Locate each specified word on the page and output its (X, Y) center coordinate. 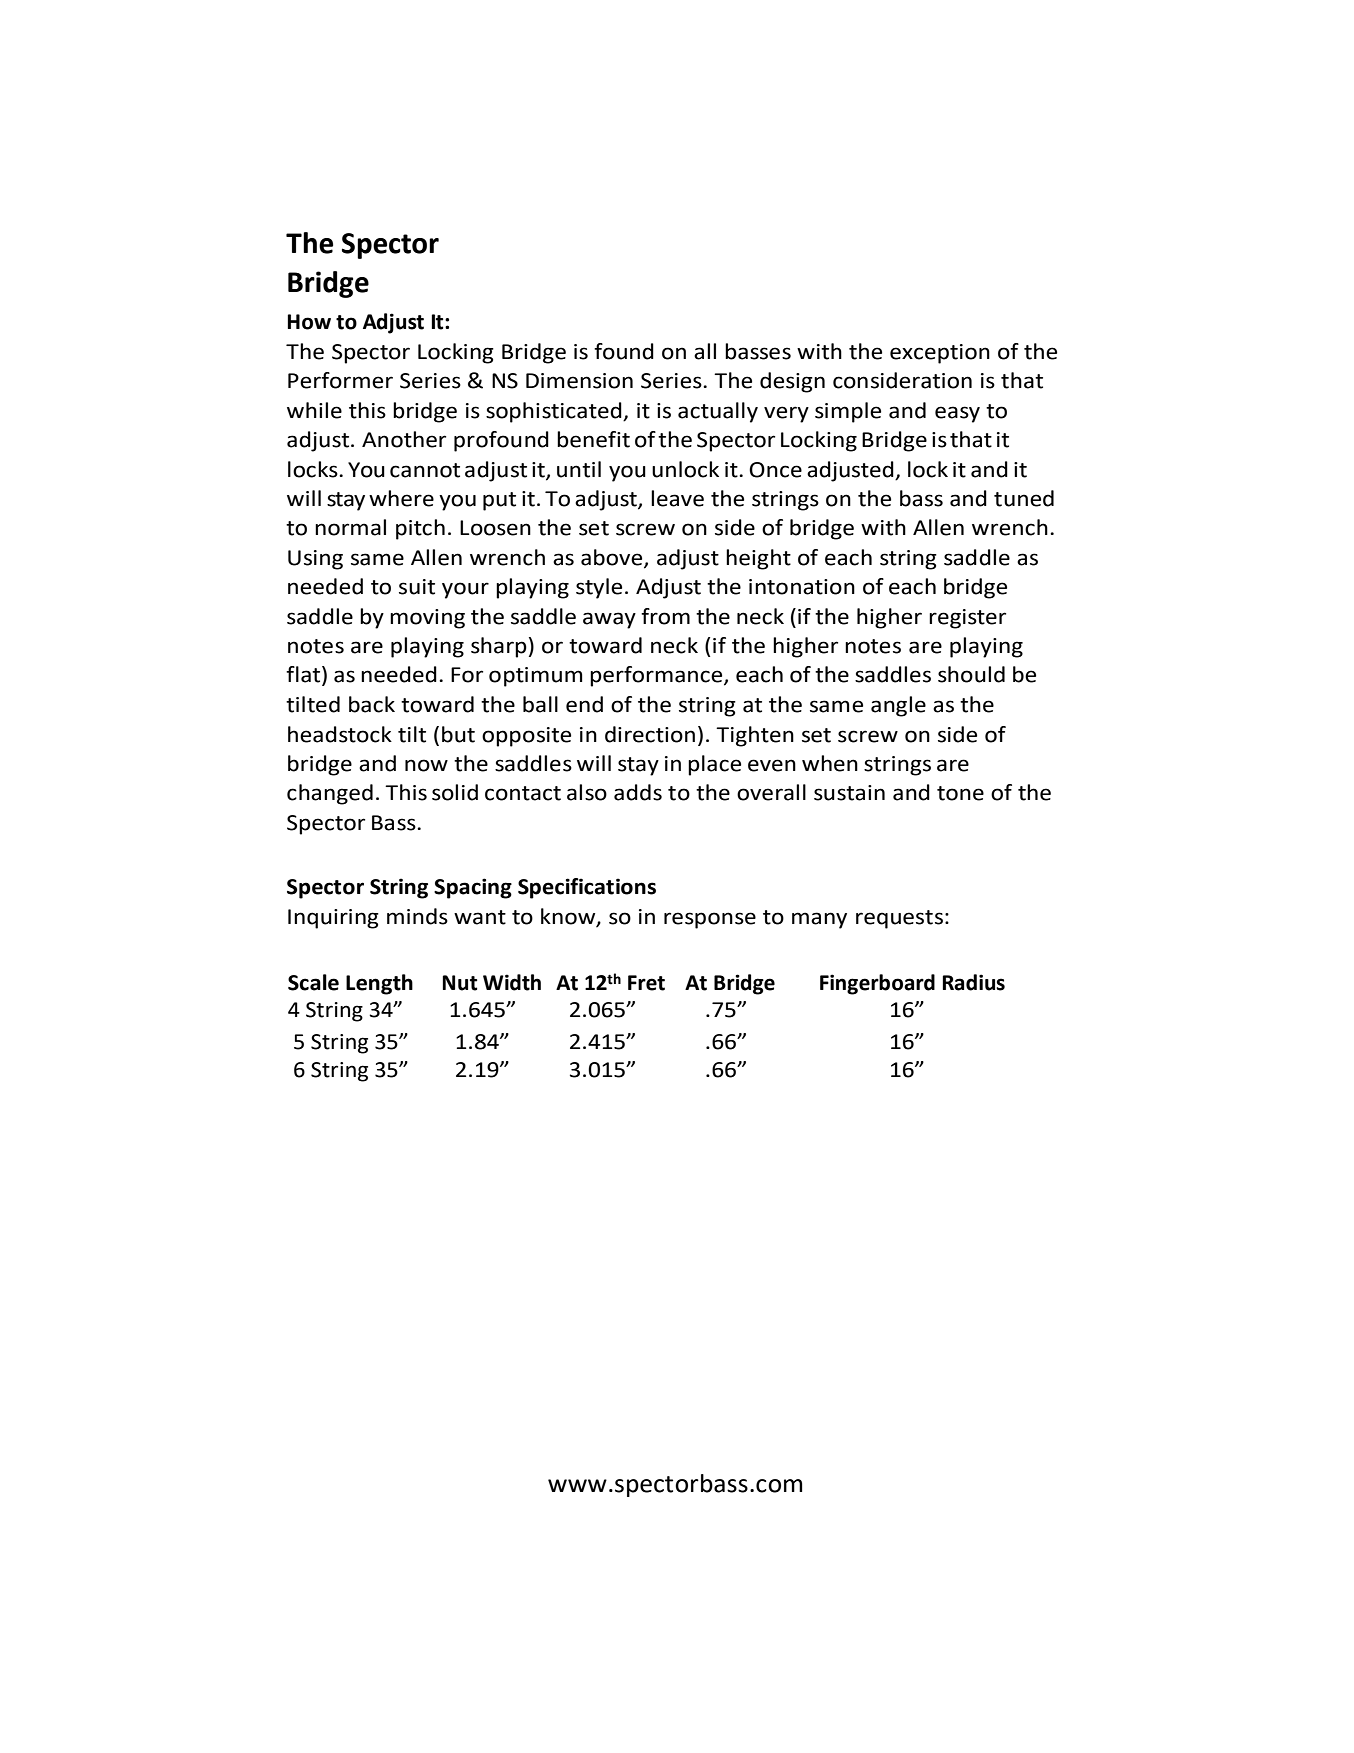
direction (650, 734)
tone (960, 793)
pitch (420, 529)
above (613, 558)
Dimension (579, 381)
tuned (1024, 498)
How (309, 322)
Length (379, 984)
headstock (340, 734)
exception (940, 354)
